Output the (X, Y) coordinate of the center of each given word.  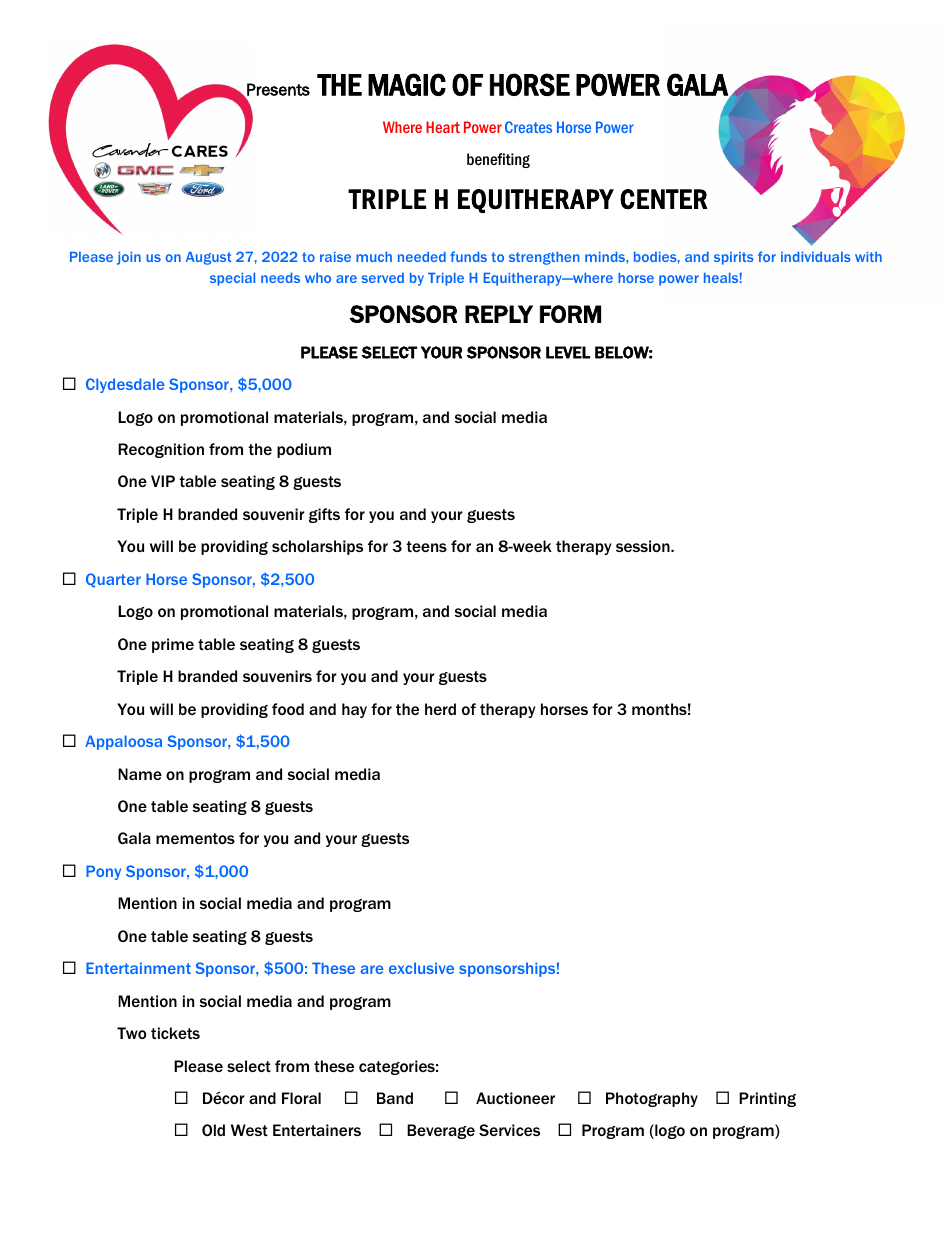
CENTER (664, 199)
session (644, 546)
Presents (277, 90)
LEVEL (568, 352)
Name (140, 774)
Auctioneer (515, 1098)
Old (213, 1130)
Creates (528, 127)
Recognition (161, 450)
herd (440, 709)
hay (354, 710)
